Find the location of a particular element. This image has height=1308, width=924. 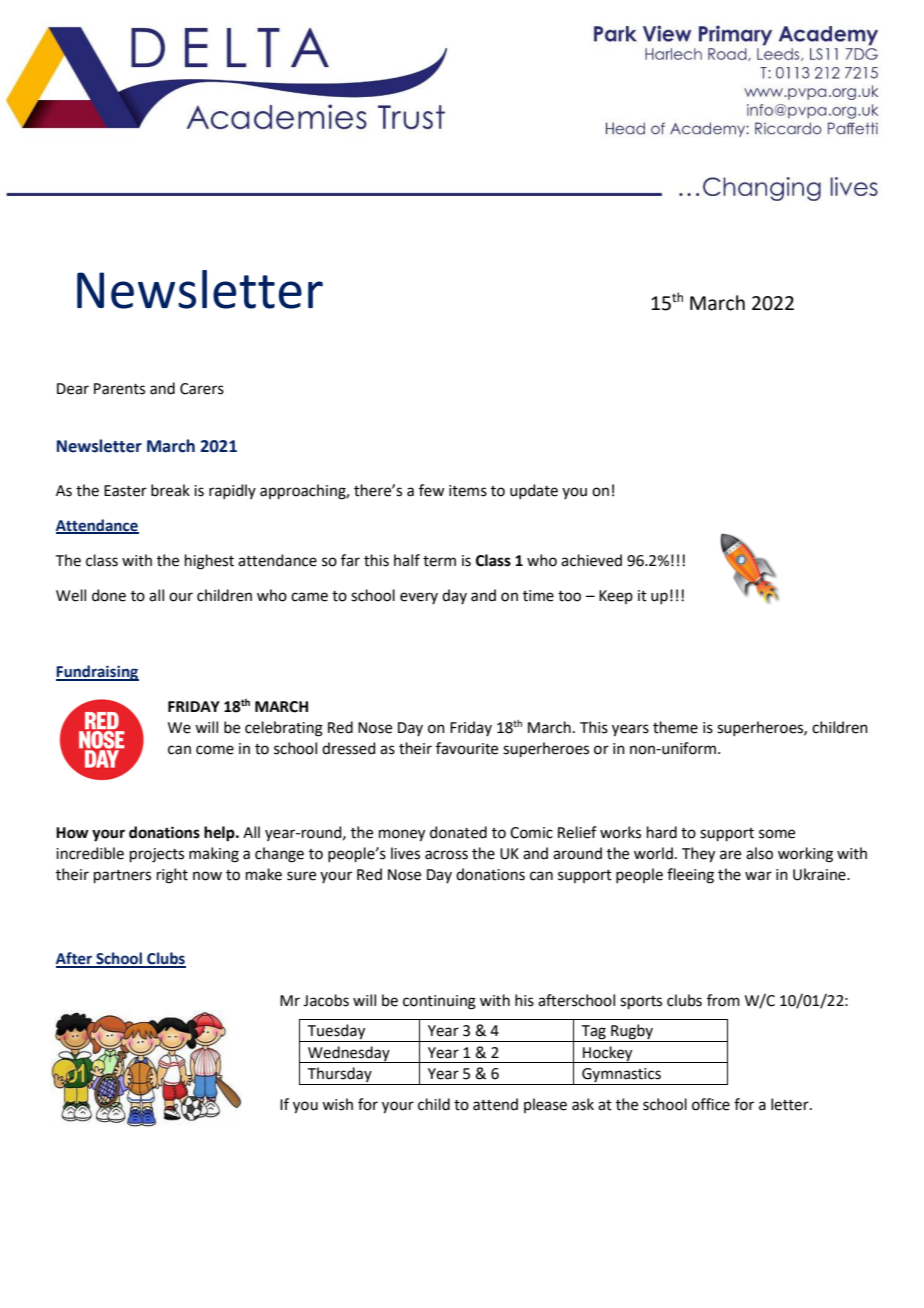

please is located at coordinates (545, 1105).
